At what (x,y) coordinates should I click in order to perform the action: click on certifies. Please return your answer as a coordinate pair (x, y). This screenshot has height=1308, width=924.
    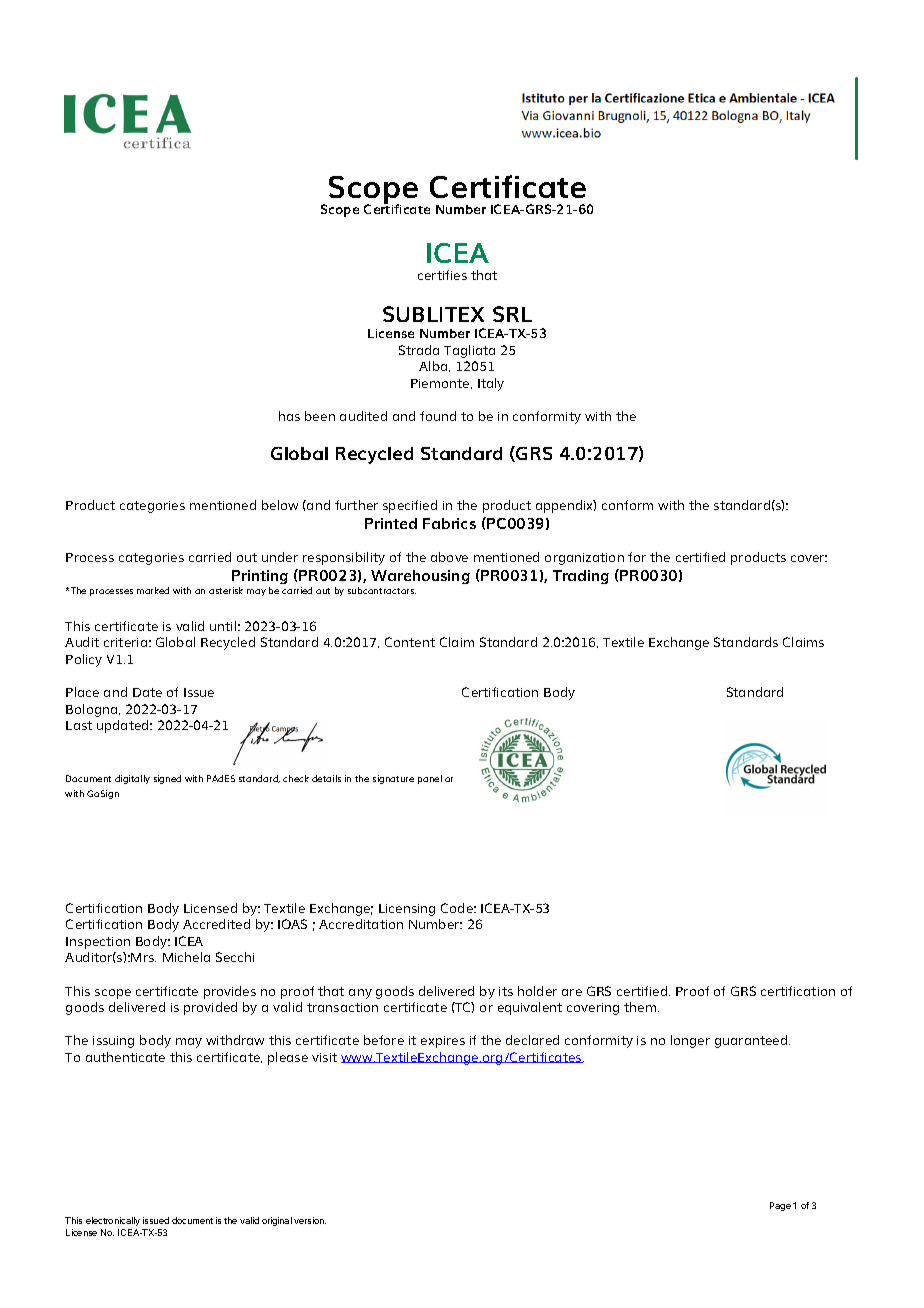
    Looking at the image, I should click on (442, 275).
